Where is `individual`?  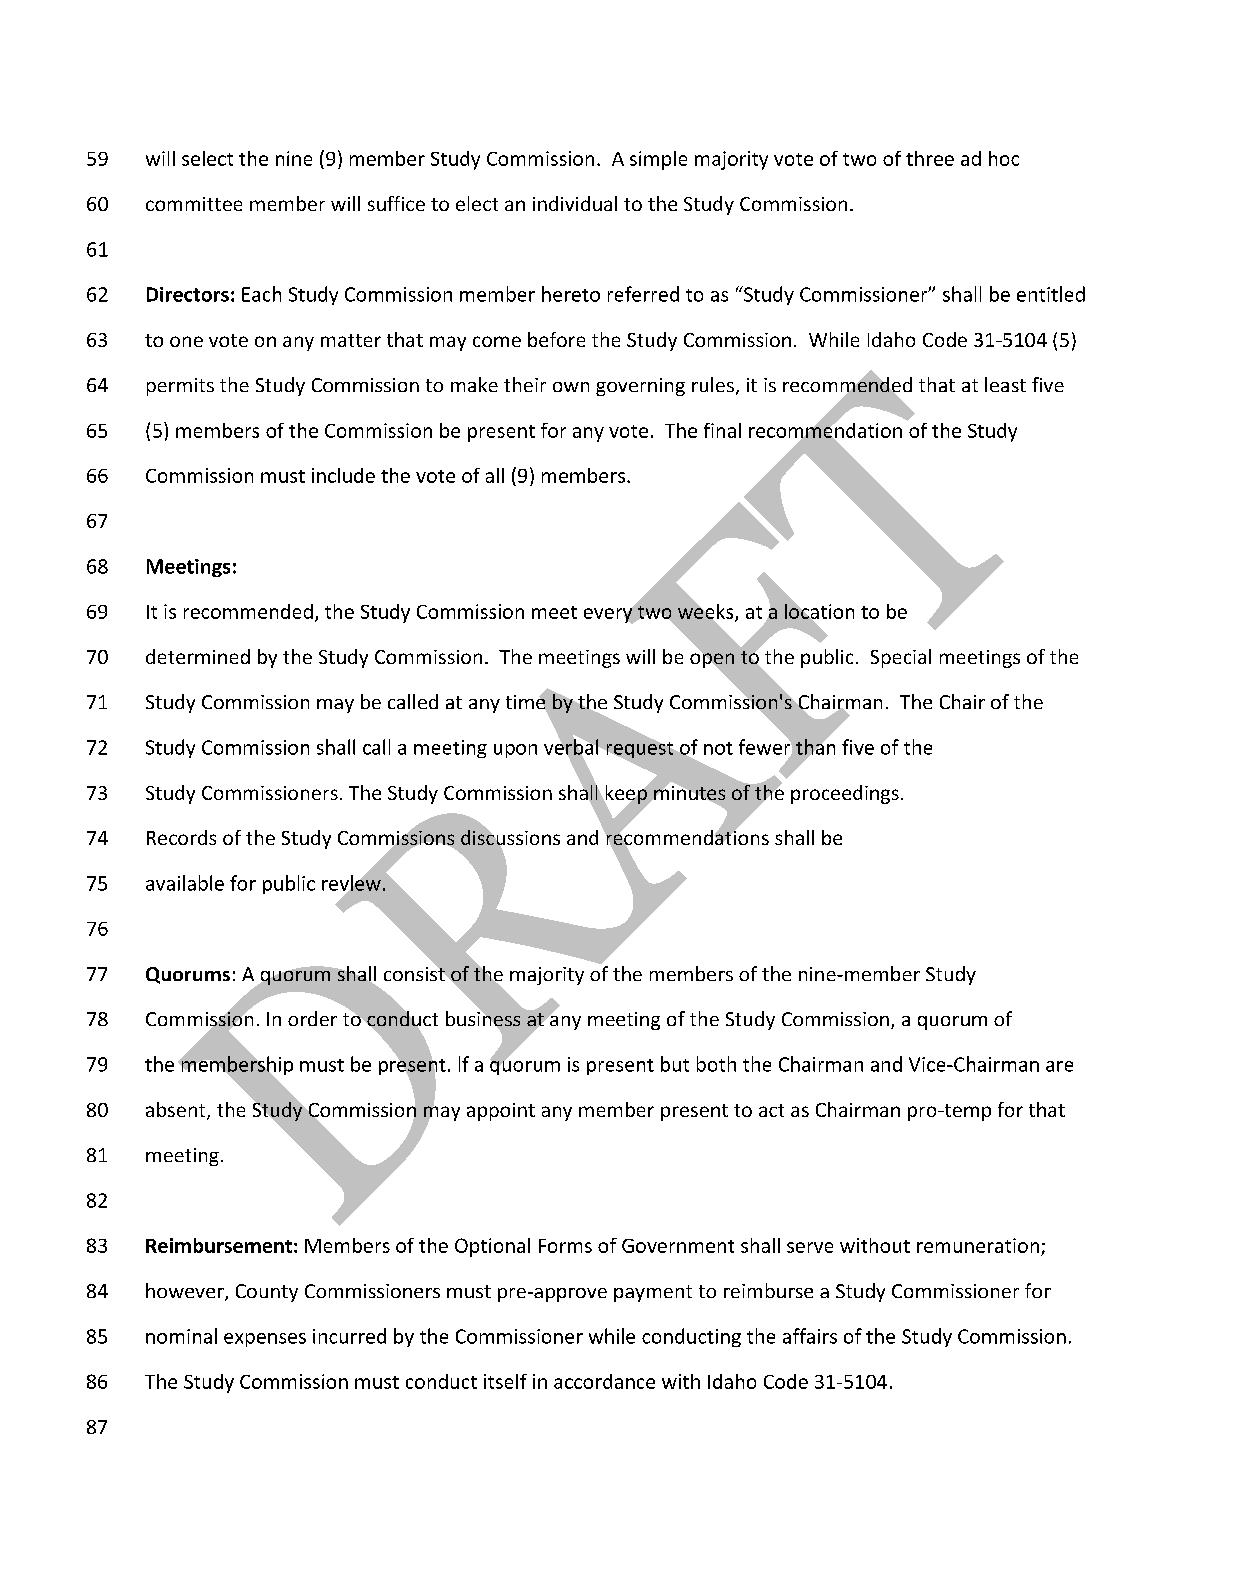
individual is located at coordinates (575, 203).
